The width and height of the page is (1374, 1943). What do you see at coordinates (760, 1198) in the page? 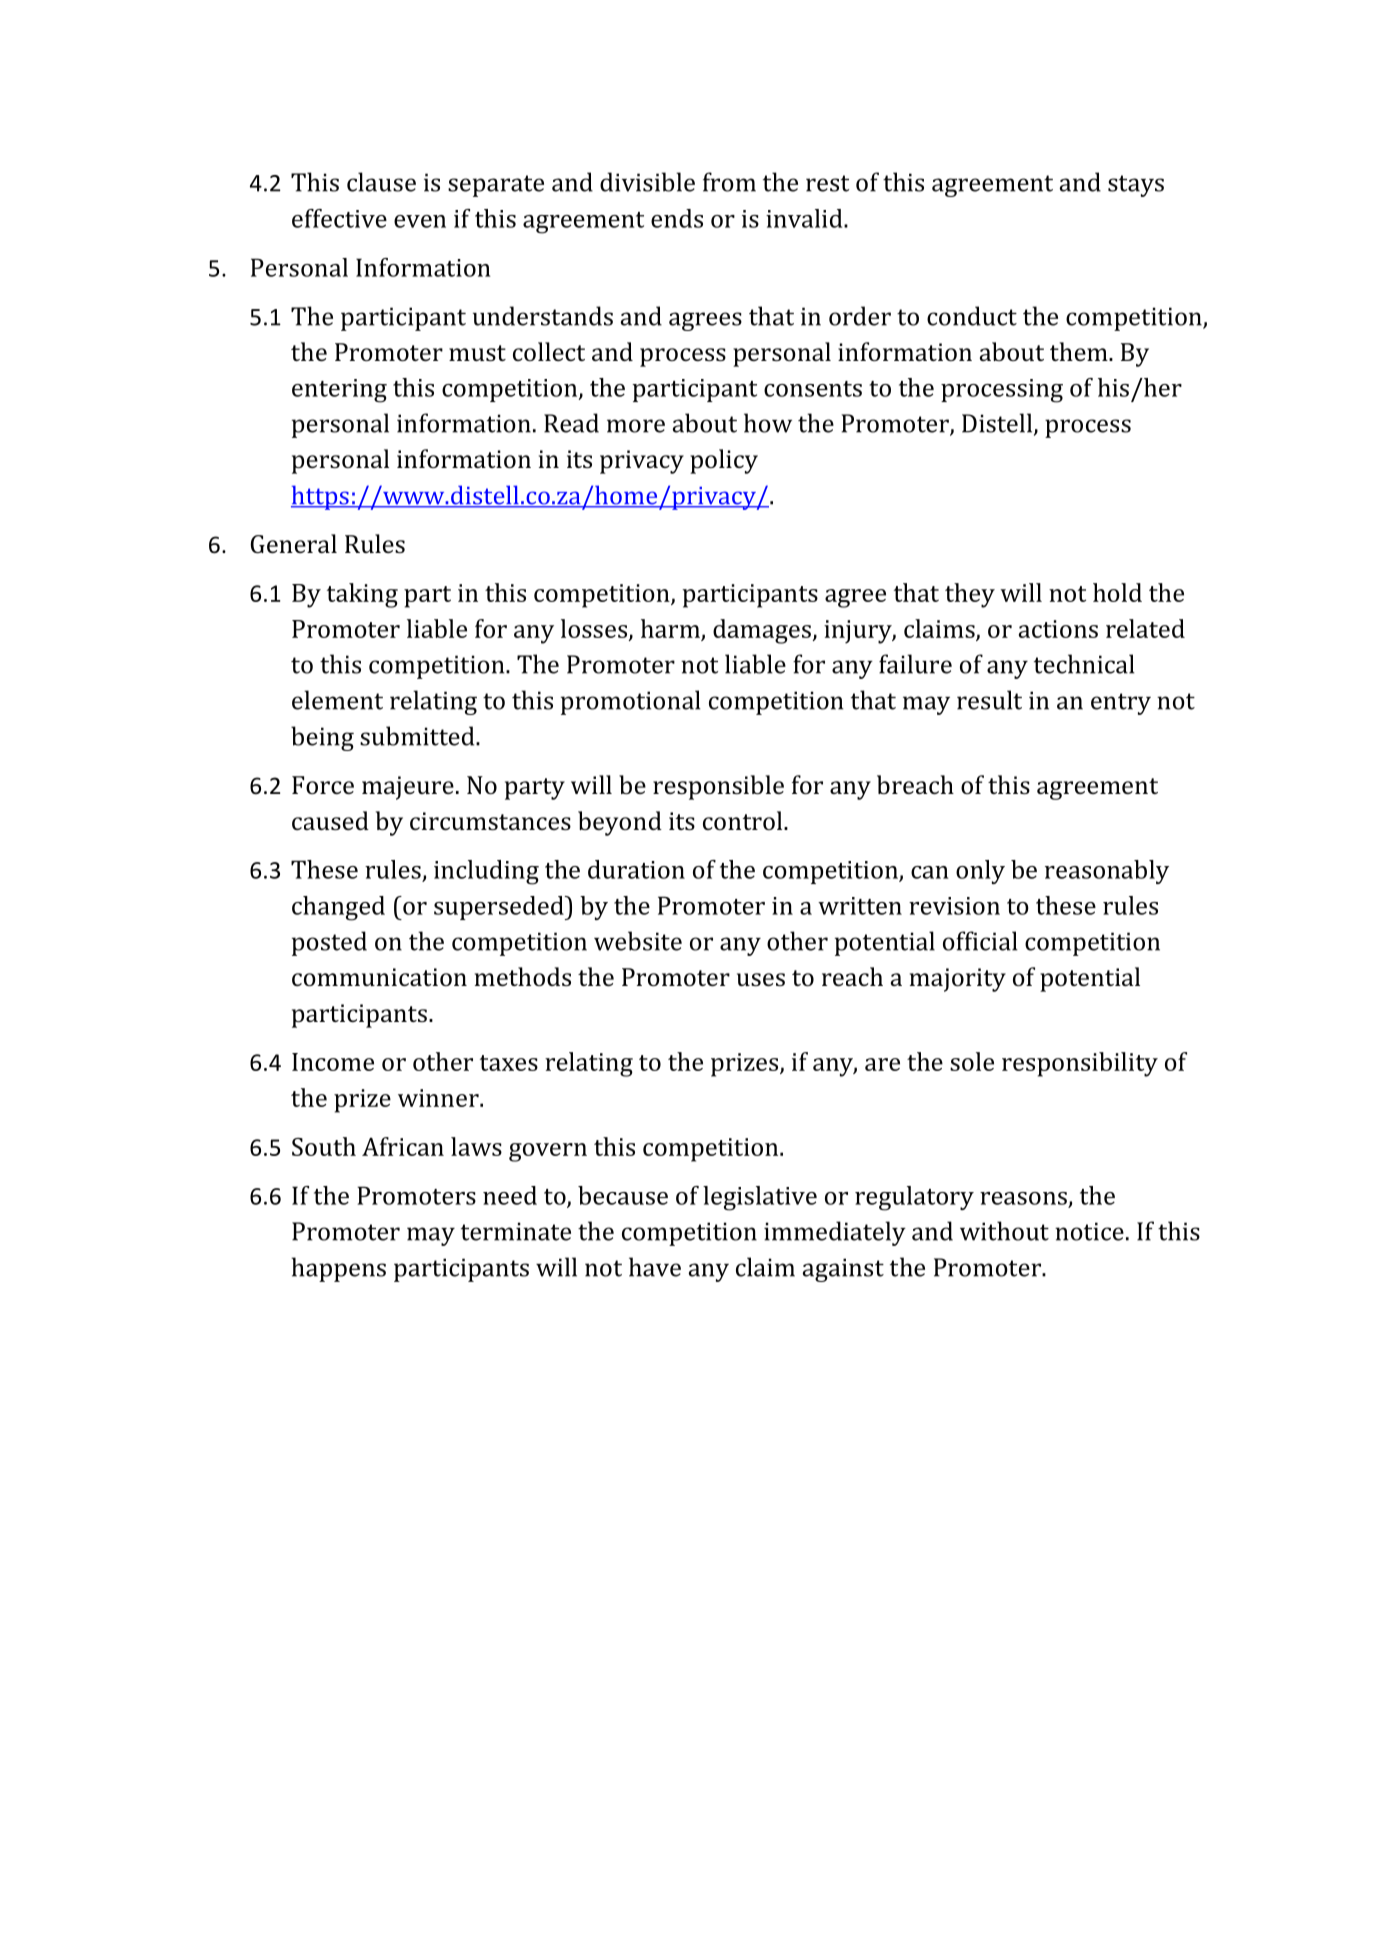
I see `legislative` at bounding box center [760, 1198].
